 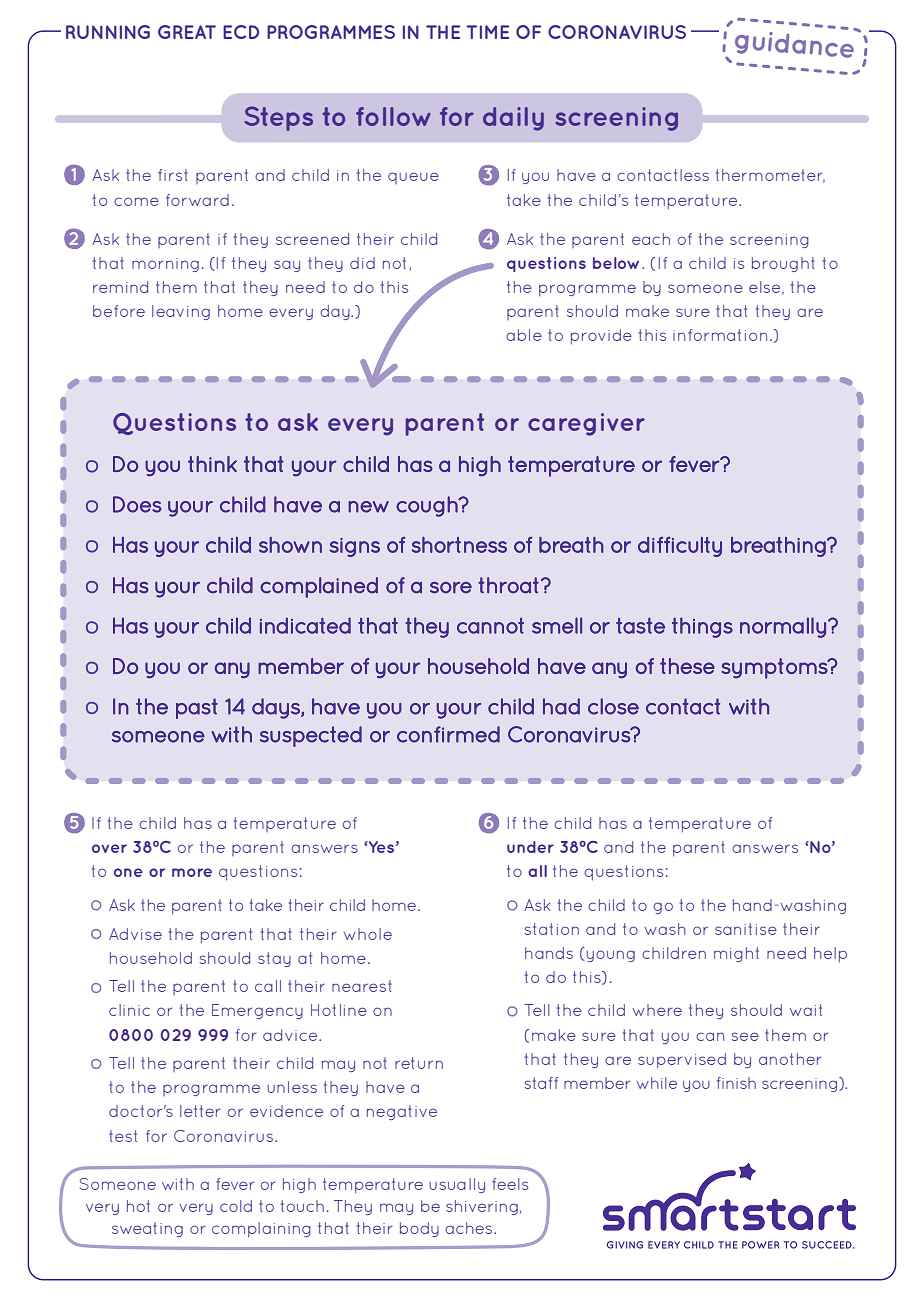 I want to click on more, so click(x=192, y=872).
